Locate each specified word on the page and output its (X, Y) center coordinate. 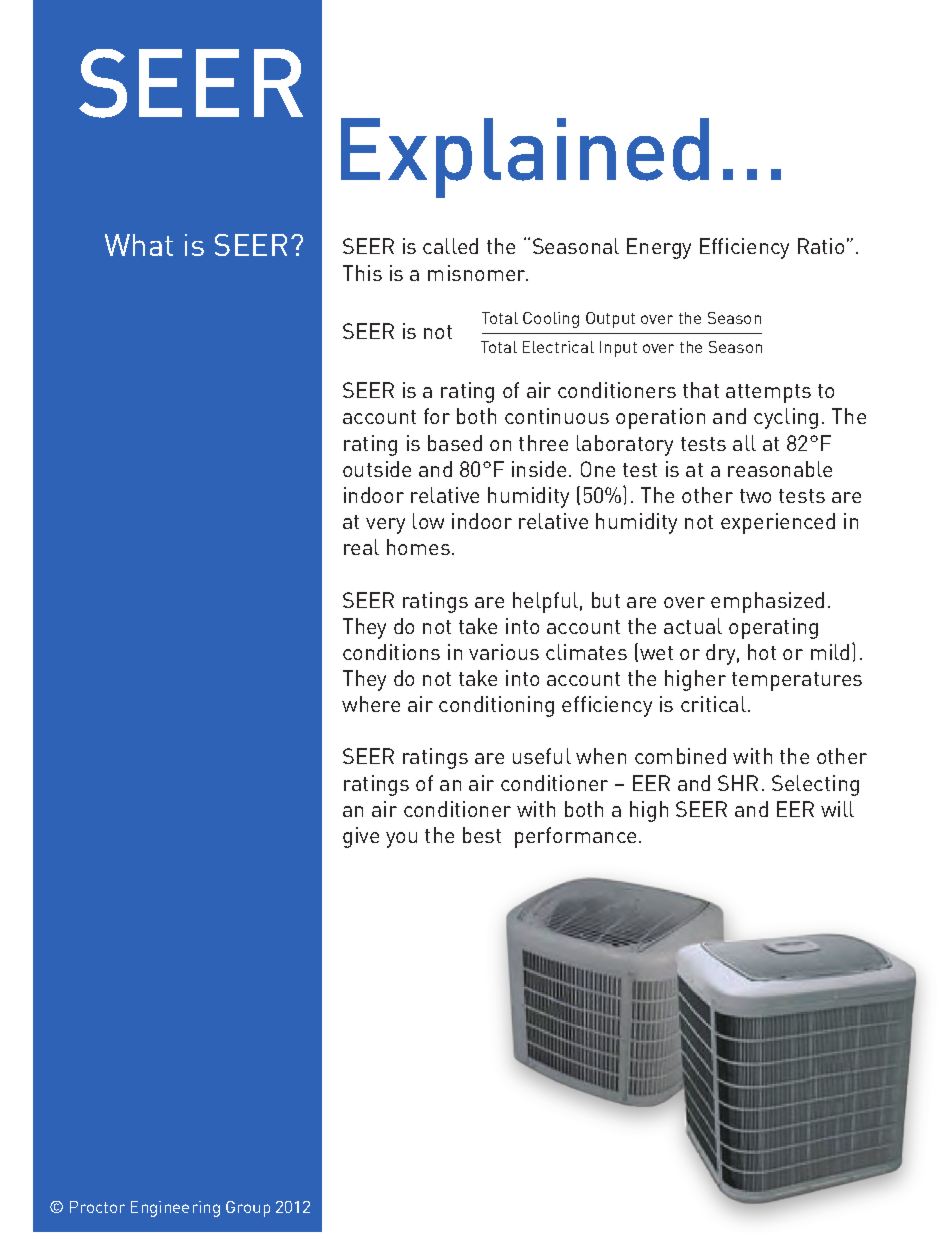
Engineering (175, 1209)
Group (248, 1209)
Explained (525, 158)
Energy (659, 248)
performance (575, 837)
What (139, 245)
